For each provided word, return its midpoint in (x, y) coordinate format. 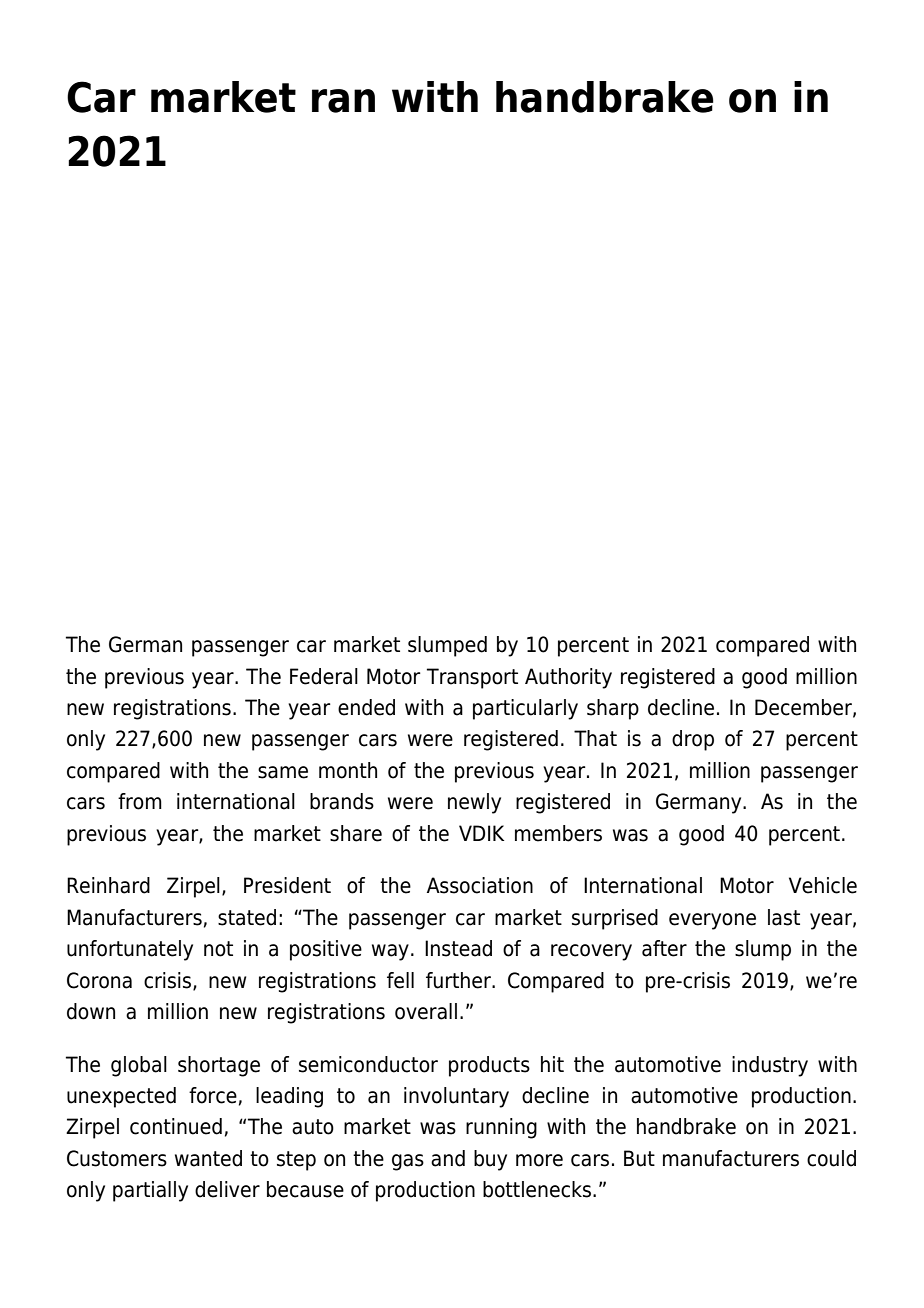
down (91, 1011)
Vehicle (823, 885)
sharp (613, 709)
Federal (324, 676)
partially (150, 1191)
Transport (472, 678)
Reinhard (108, 885)
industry (770, 1066)
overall (426, 1011)
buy (490, 1160)
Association (480, 885)
